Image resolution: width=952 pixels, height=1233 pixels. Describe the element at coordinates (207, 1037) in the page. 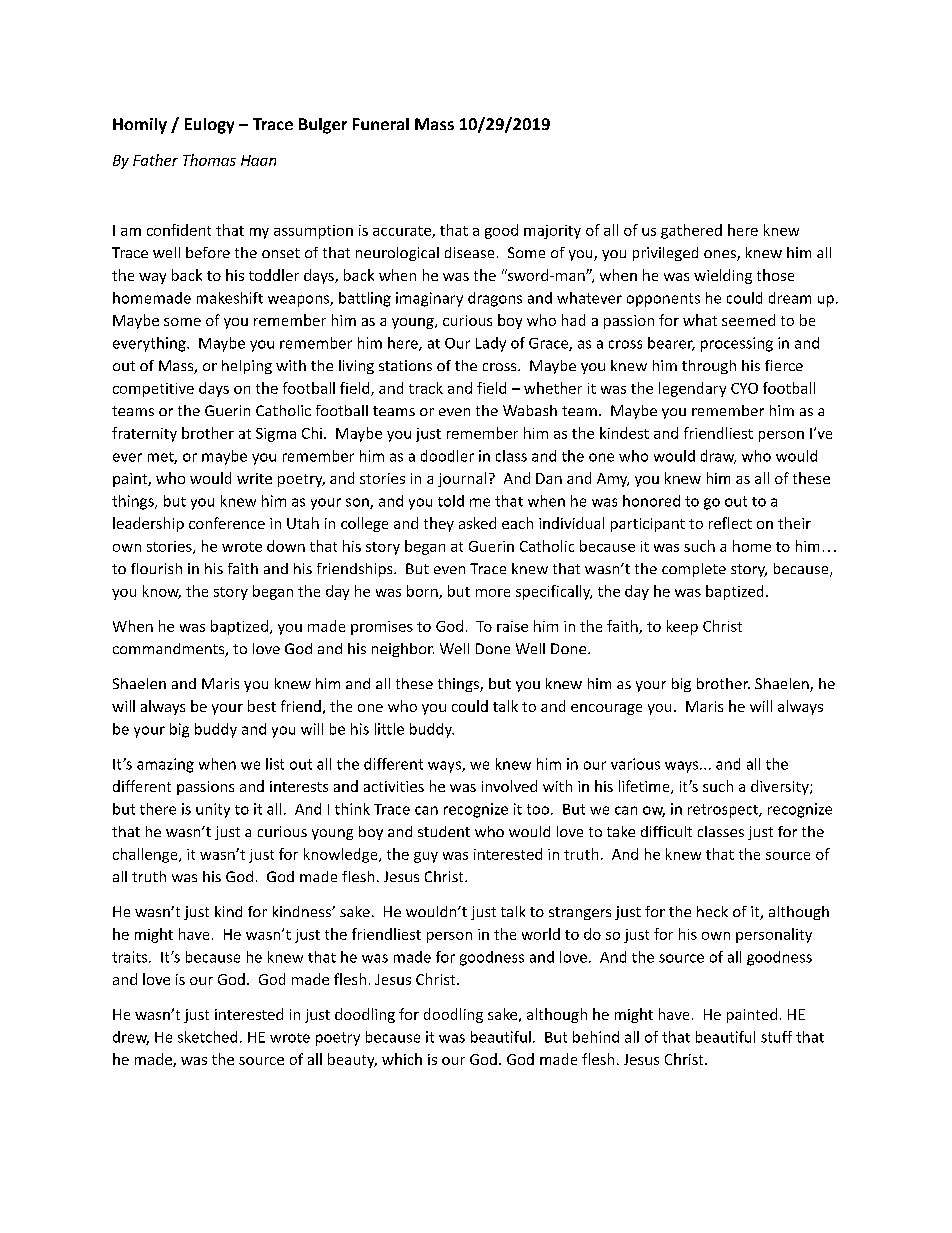

I see `sketched` at that location.
